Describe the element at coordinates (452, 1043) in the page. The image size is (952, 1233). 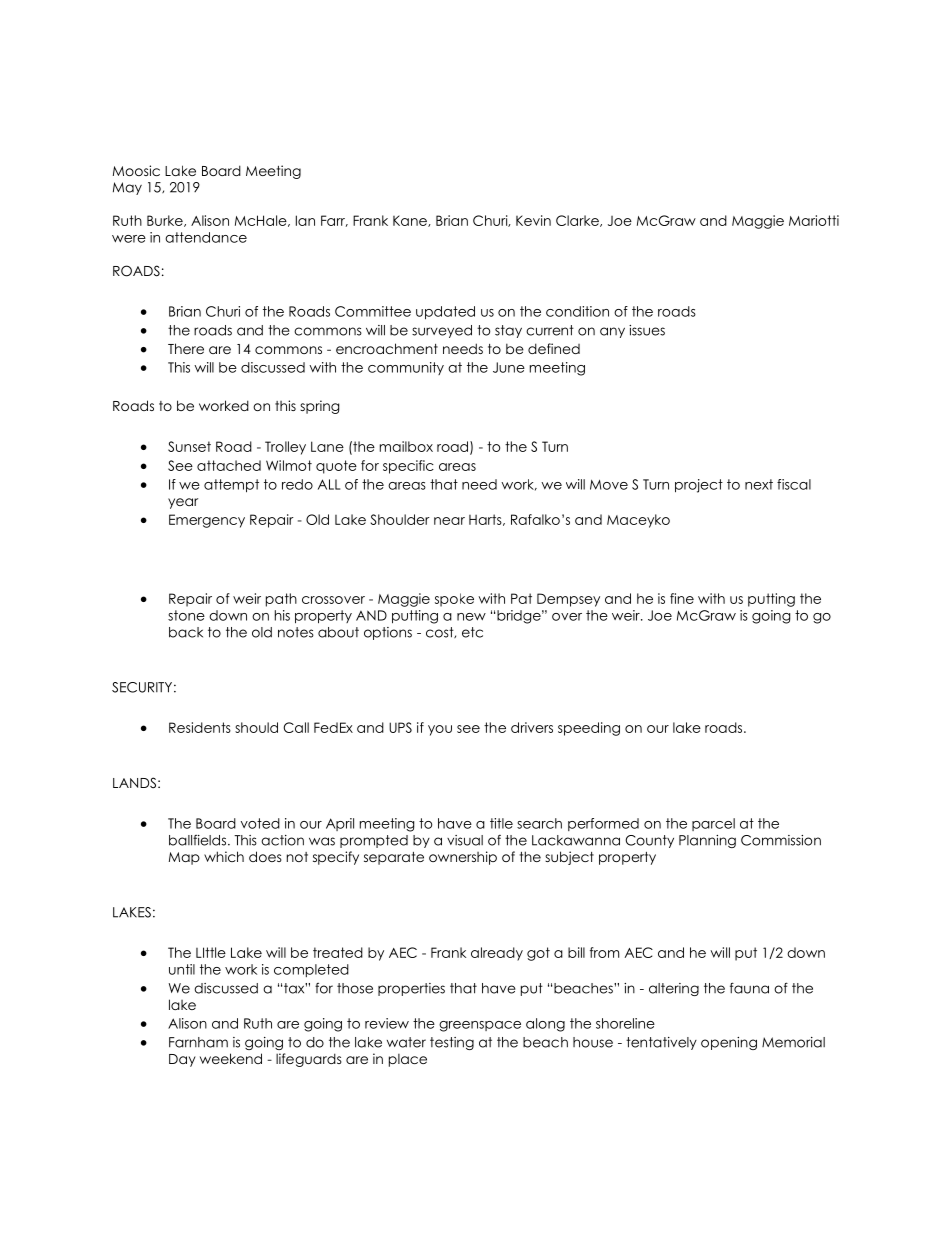
I see `testing` at that location.
